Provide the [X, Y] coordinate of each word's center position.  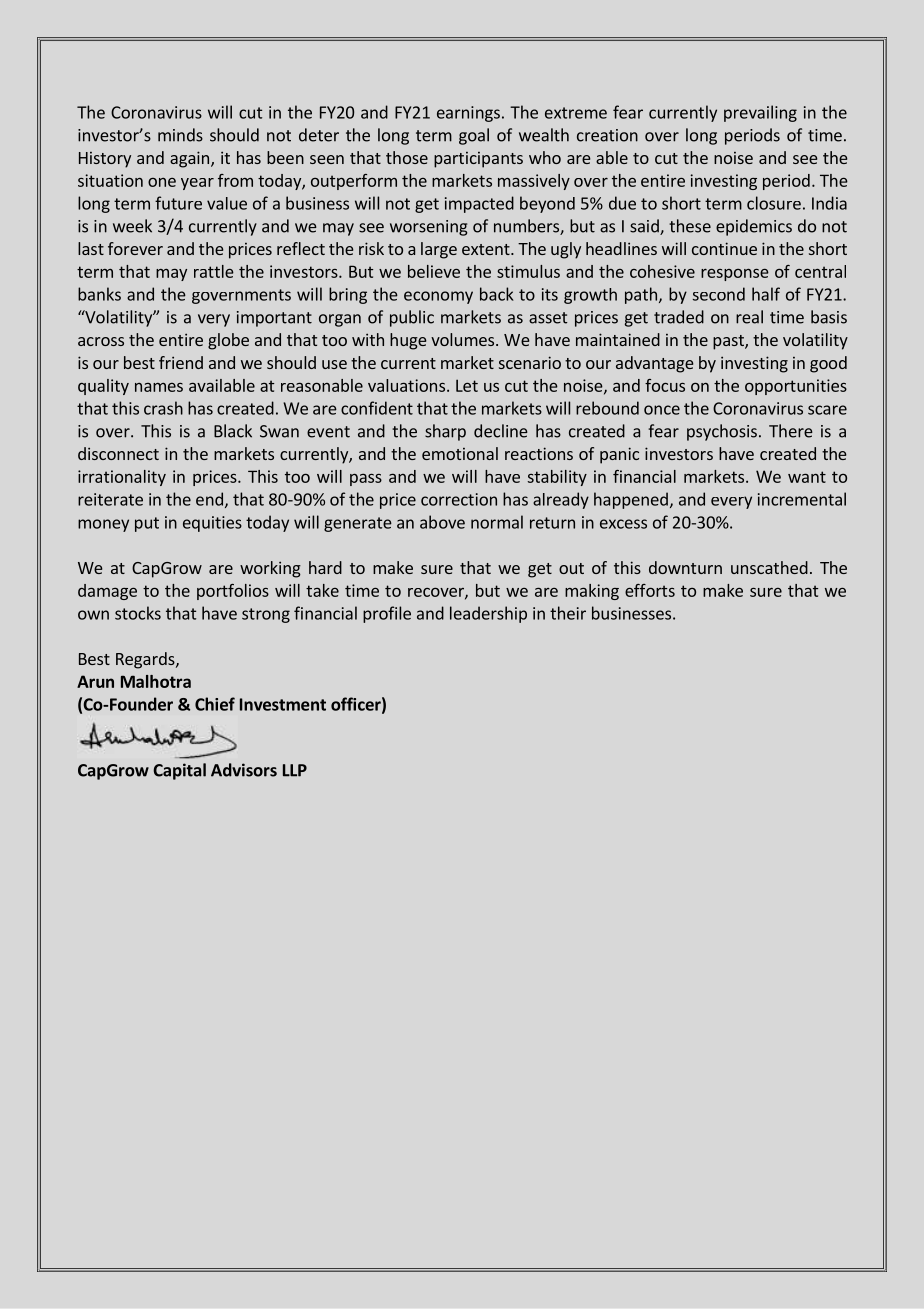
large [439, 250]
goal [474, 136]
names [159, 387]
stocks [138, 613]
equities [212, 524]
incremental [802, 499]
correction [459, 499]
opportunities [796, 387]
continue [724, 248]
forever [135, 248]
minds [180, 135]
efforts [650, 590]
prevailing [760, 113]
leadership [488, 614]
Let [467, 385]
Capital [179, 771]
